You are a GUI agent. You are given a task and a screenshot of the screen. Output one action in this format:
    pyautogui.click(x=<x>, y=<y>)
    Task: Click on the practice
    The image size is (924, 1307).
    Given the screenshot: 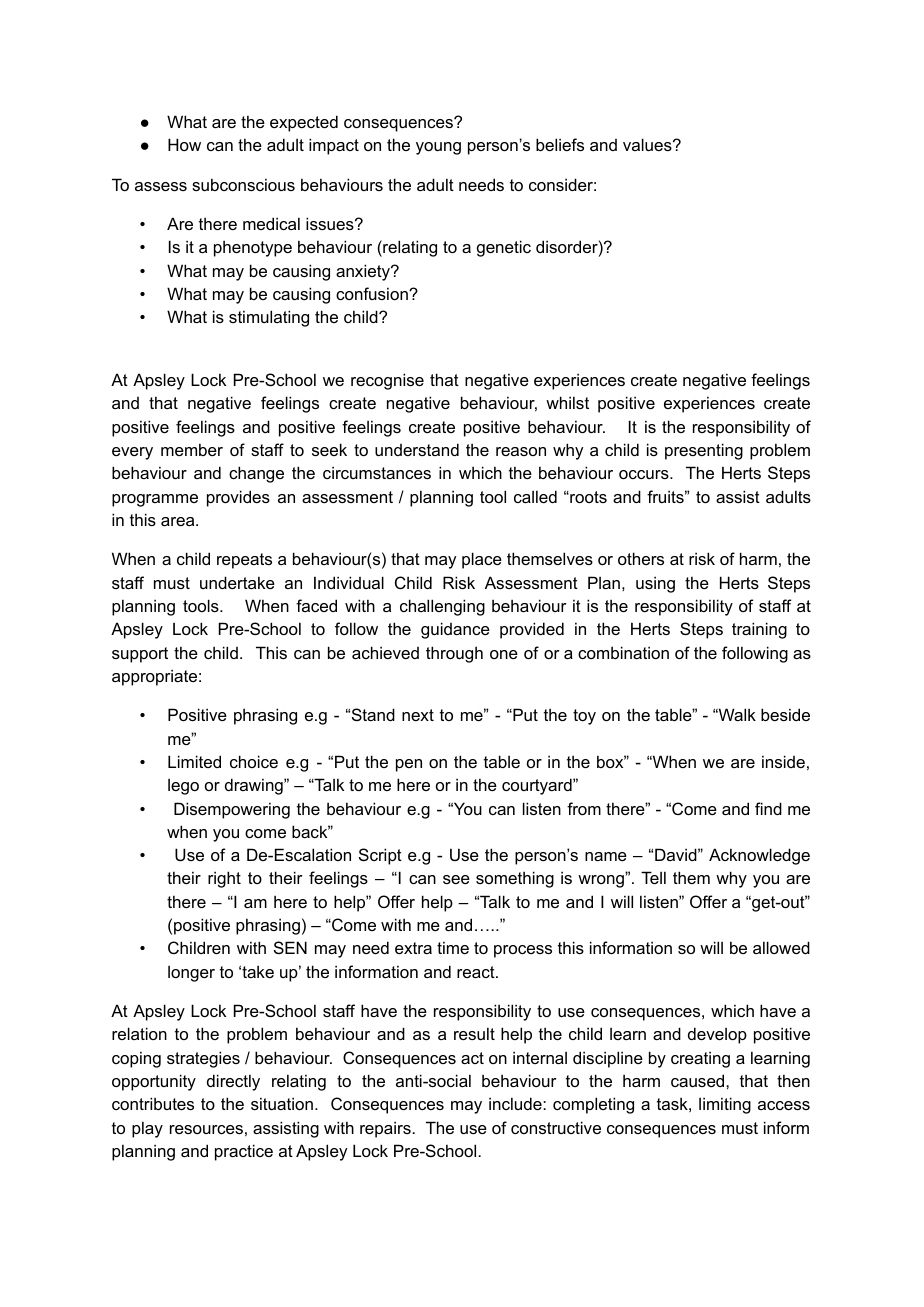 What is the action you would take?
    pyautogui.click(x=244, y=1152)
